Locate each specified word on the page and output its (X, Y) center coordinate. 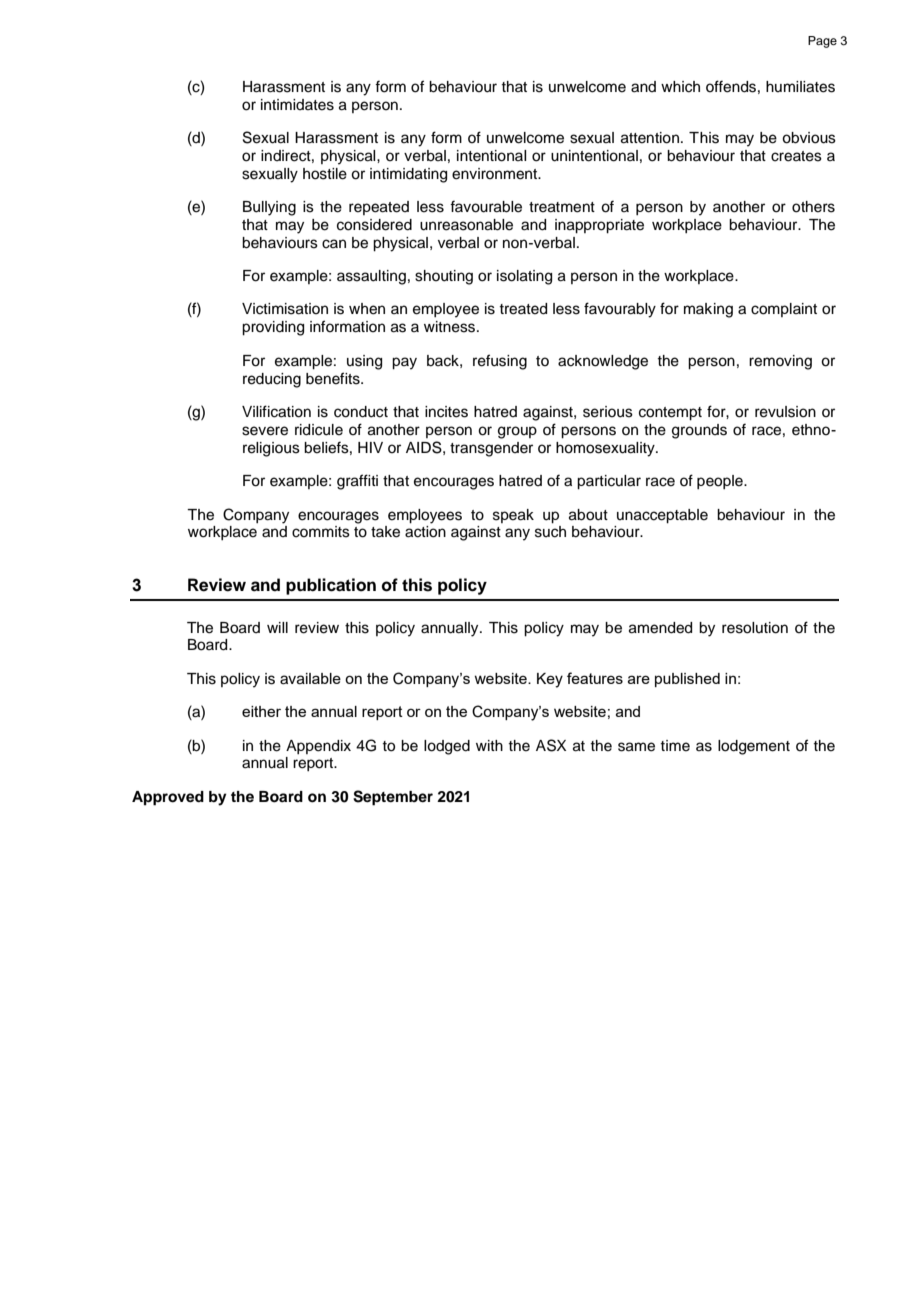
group (517, 432)
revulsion (785, 412)
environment (496, 174)
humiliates (800, 87)
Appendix (318, 747)
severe (265, 431)
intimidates (297, 105)
